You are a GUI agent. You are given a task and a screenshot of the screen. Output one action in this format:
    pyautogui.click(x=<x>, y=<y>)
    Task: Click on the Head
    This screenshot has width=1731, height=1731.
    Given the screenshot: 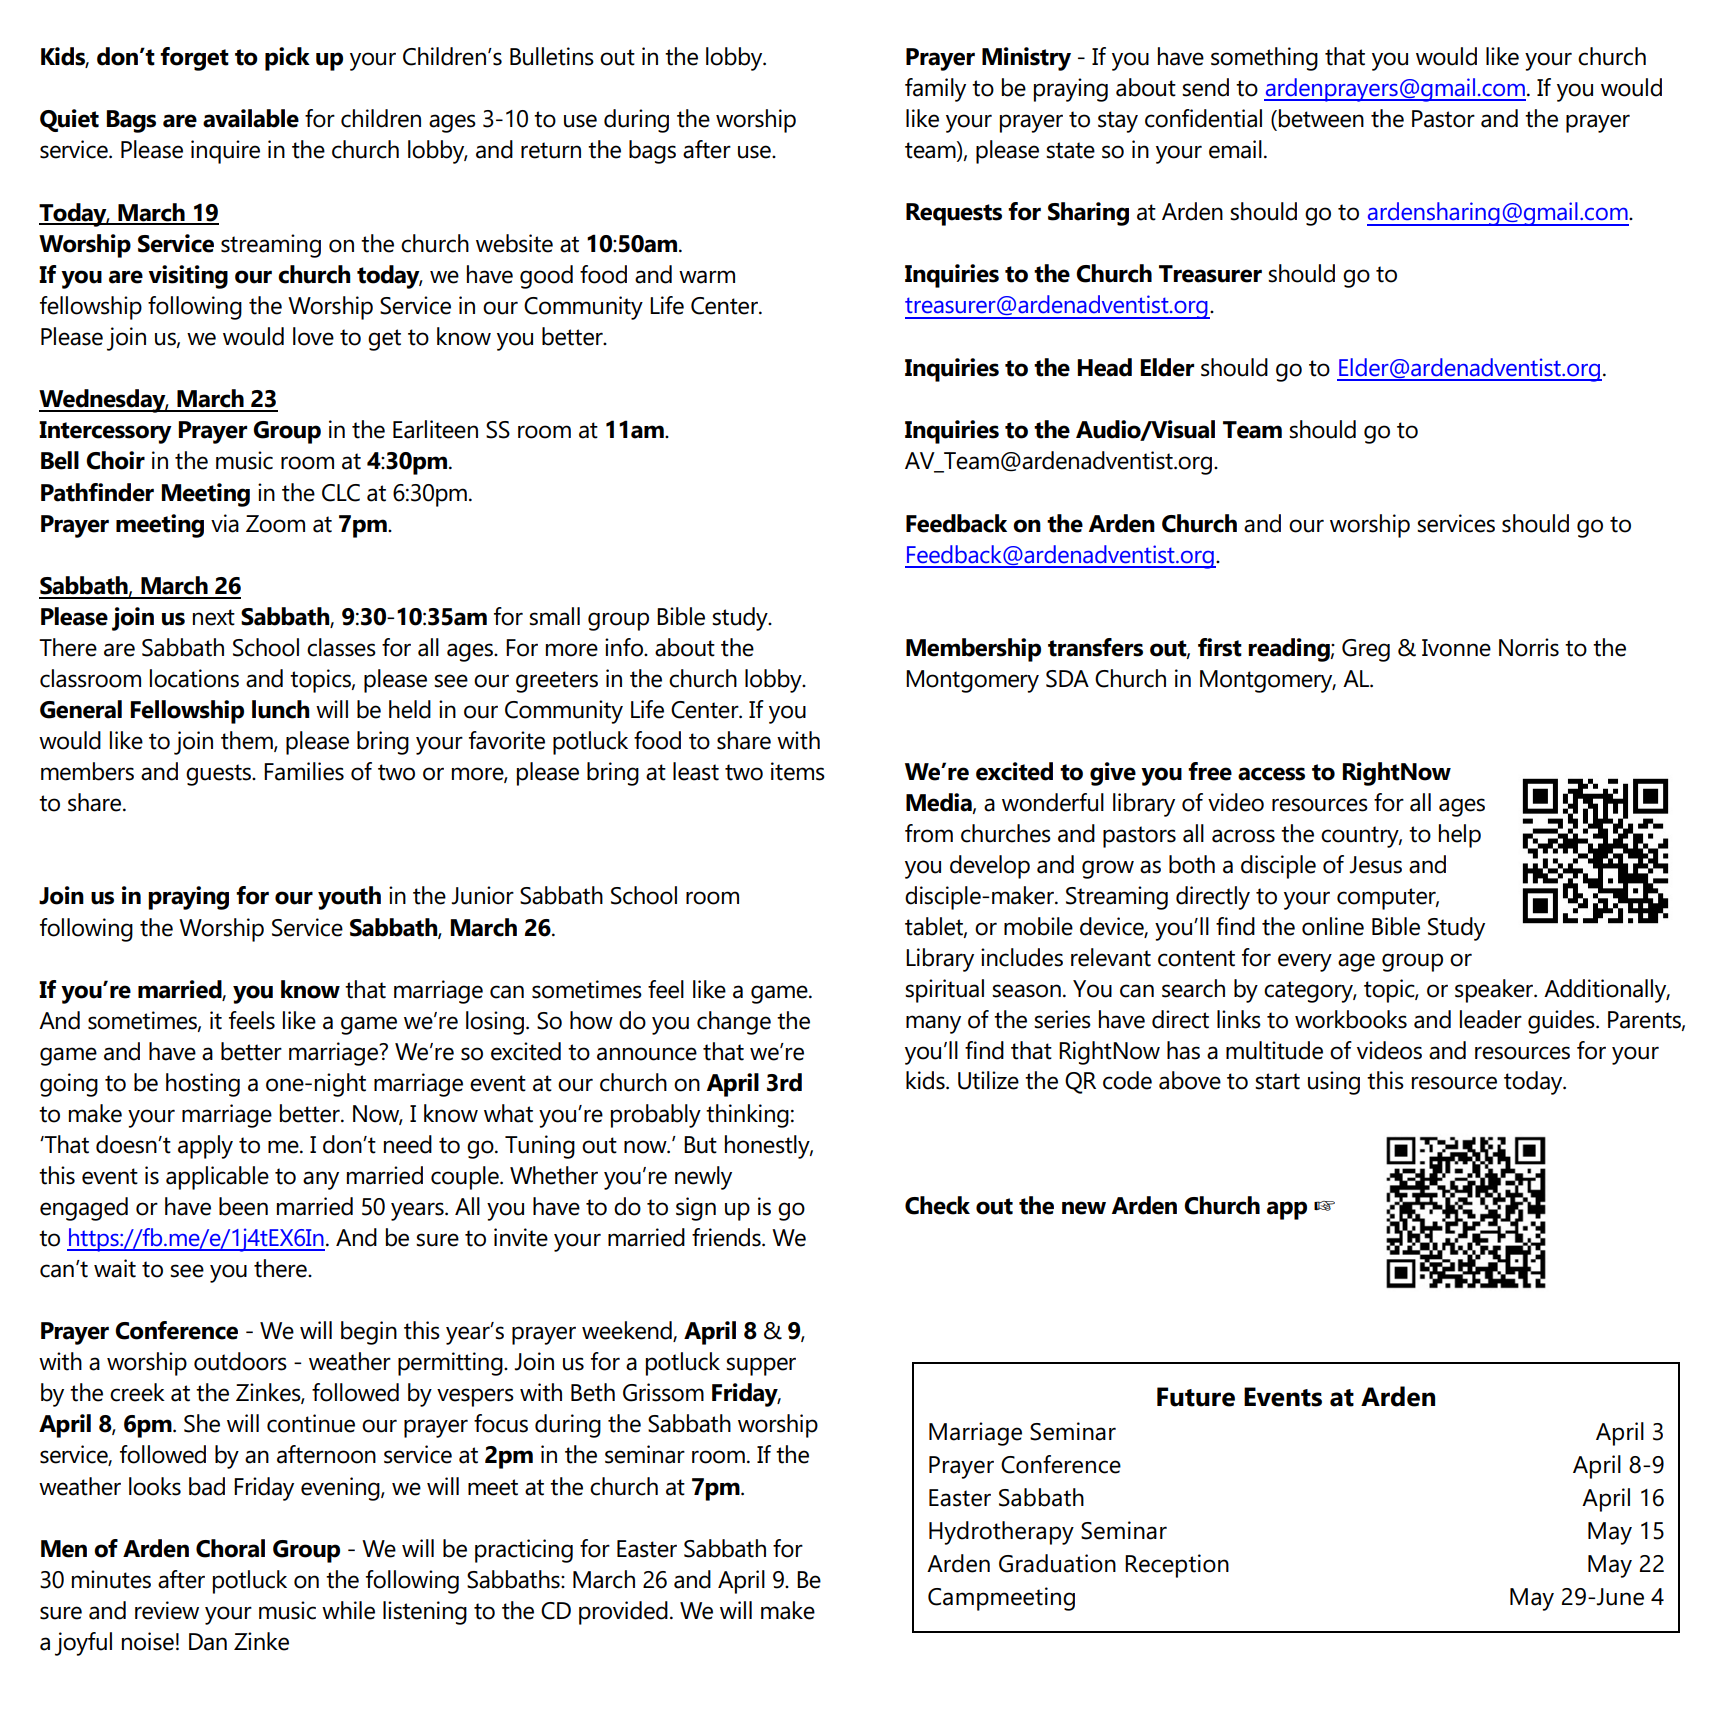 What is the action you would take?
    pyautogui.click(x=1104, y=367)
